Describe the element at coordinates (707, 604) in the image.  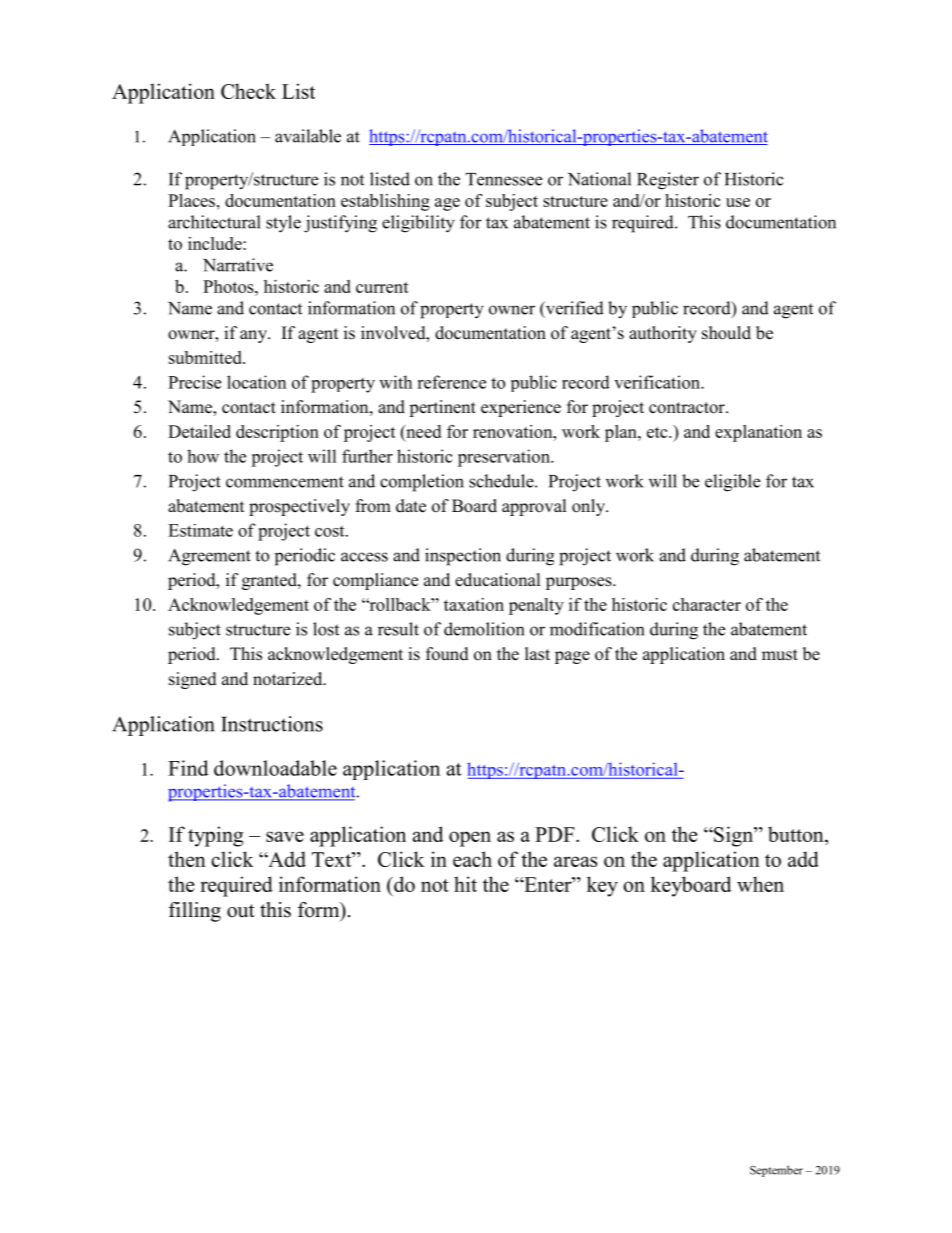
I see `character` at that location.
